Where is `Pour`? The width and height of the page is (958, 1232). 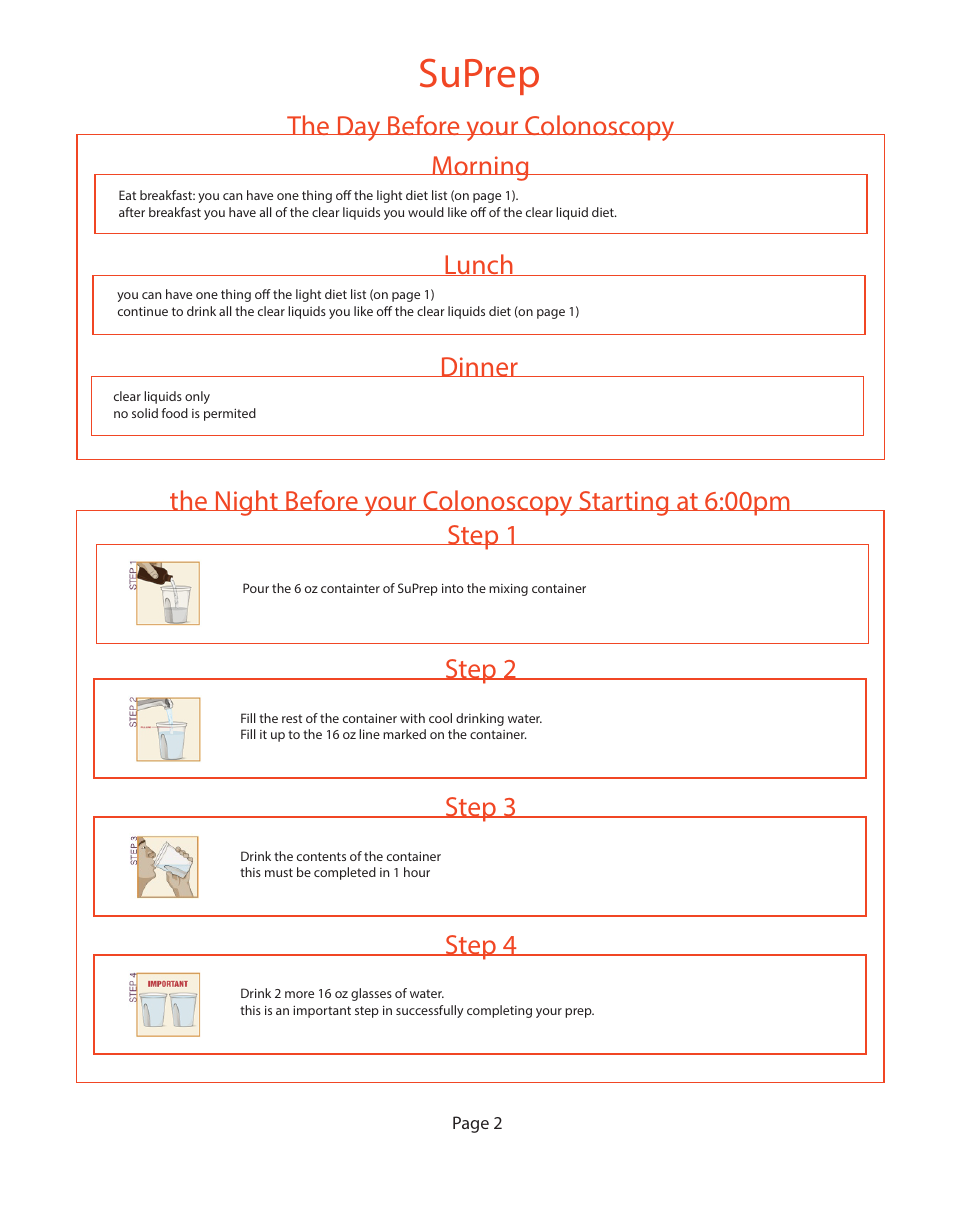 Pour is located at coordinates (256, 588).
